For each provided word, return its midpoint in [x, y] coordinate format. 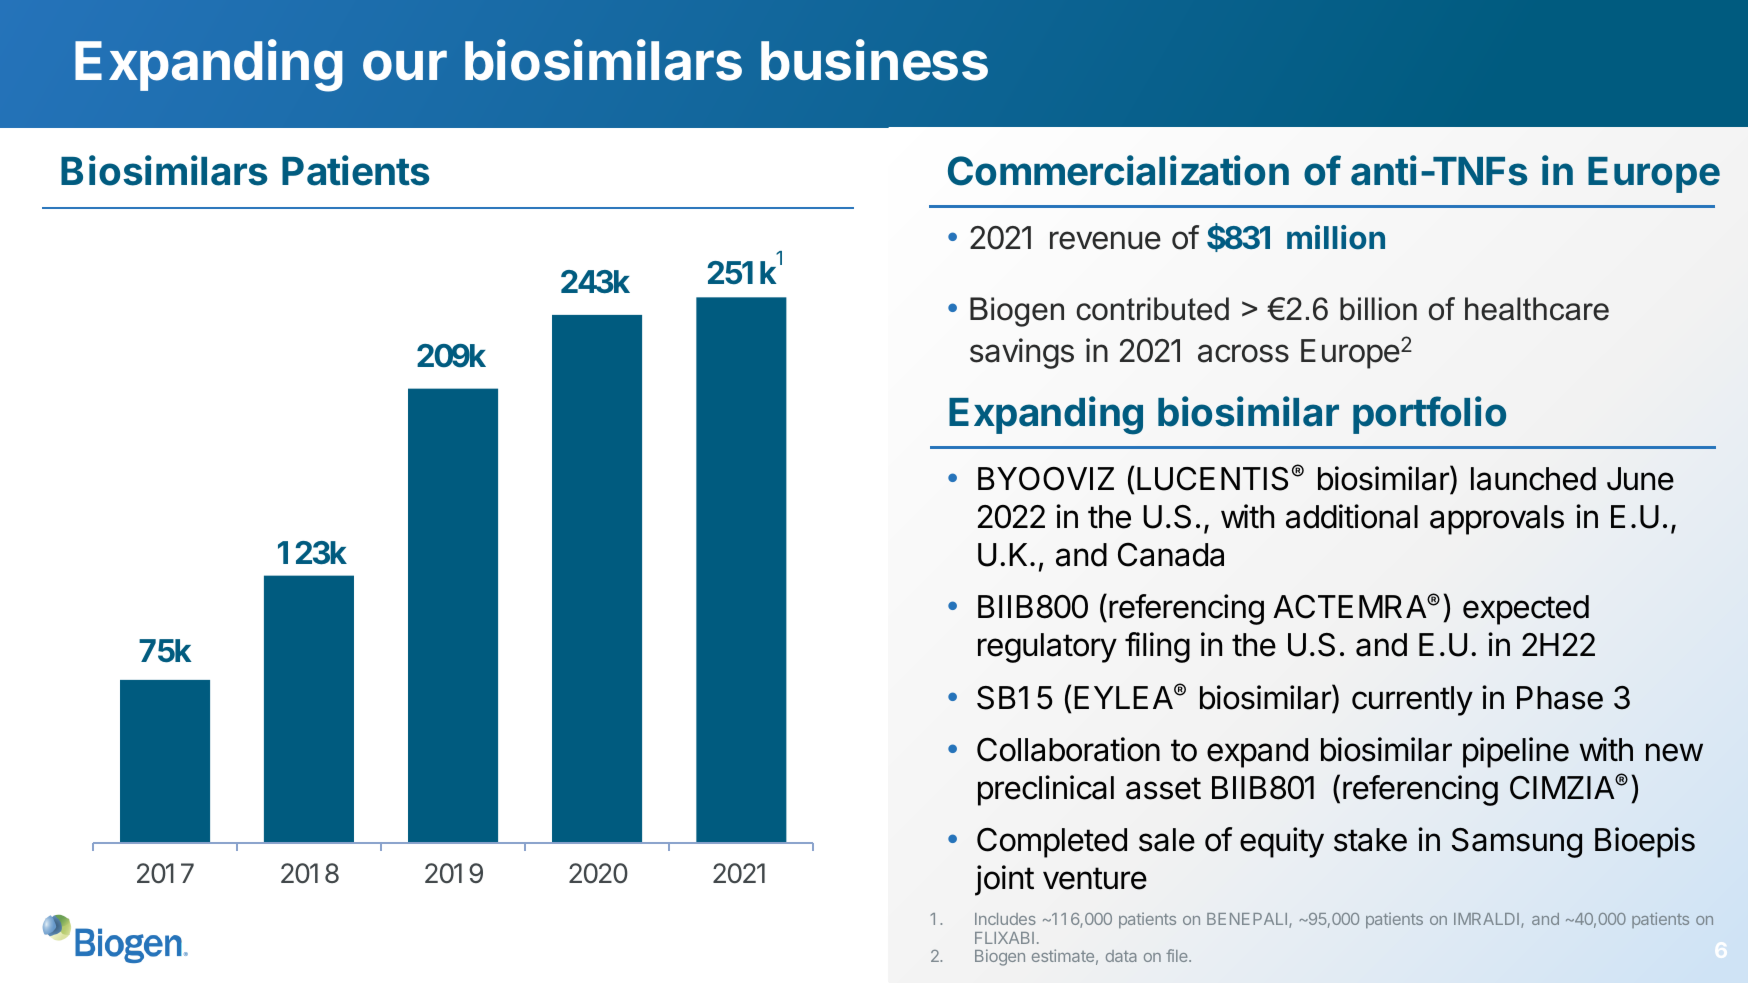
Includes [1005, 919]
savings [1022, 353]
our [405, 65]
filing [1157, 647]
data [1121, 956]
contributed [1153, 309]
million [1336, 237]
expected [1526, 610]
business [874, 60]
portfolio [1429, 415]
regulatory [1047, 648]
